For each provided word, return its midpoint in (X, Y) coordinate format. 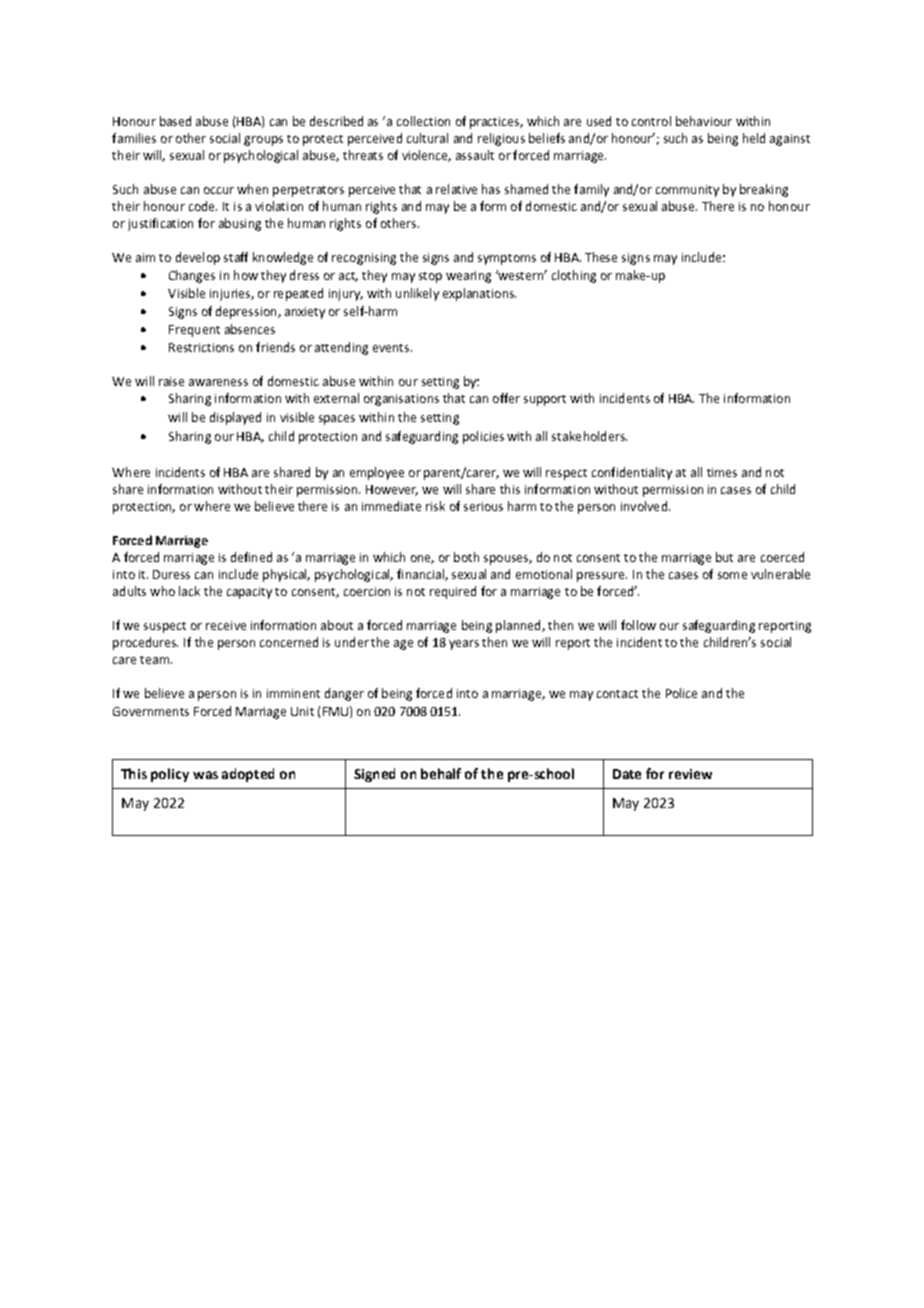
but (724, 557)
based (175, 121)
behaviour (704, 121)
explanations (479, 294)
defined (251, 557)
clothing (574, 276)
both (466, 557)
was (205, 775)
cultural (427, 138)
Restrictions (201, 347)
